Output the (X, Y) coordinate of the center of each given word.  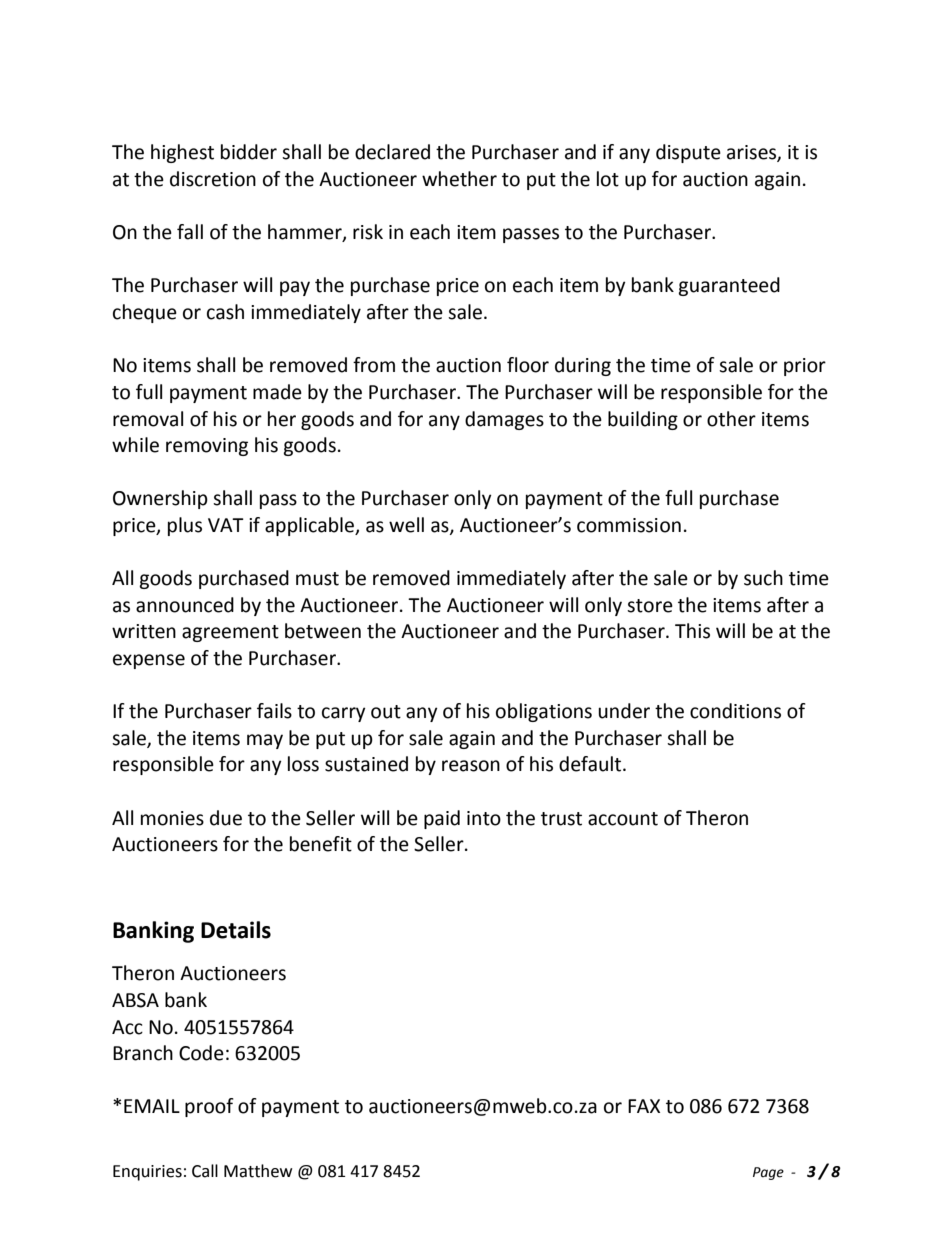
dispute (688, 153)
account (623, 819)
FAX (644, 1106)
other (731, 419)
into (484, 818)
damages (504, 420)
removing (207, 447)
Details (236, 930)
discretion (213, 179)
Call (205, 1171)
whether (459, 179)
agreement (230, 633)
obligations (544, 712)
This (692, 631)
